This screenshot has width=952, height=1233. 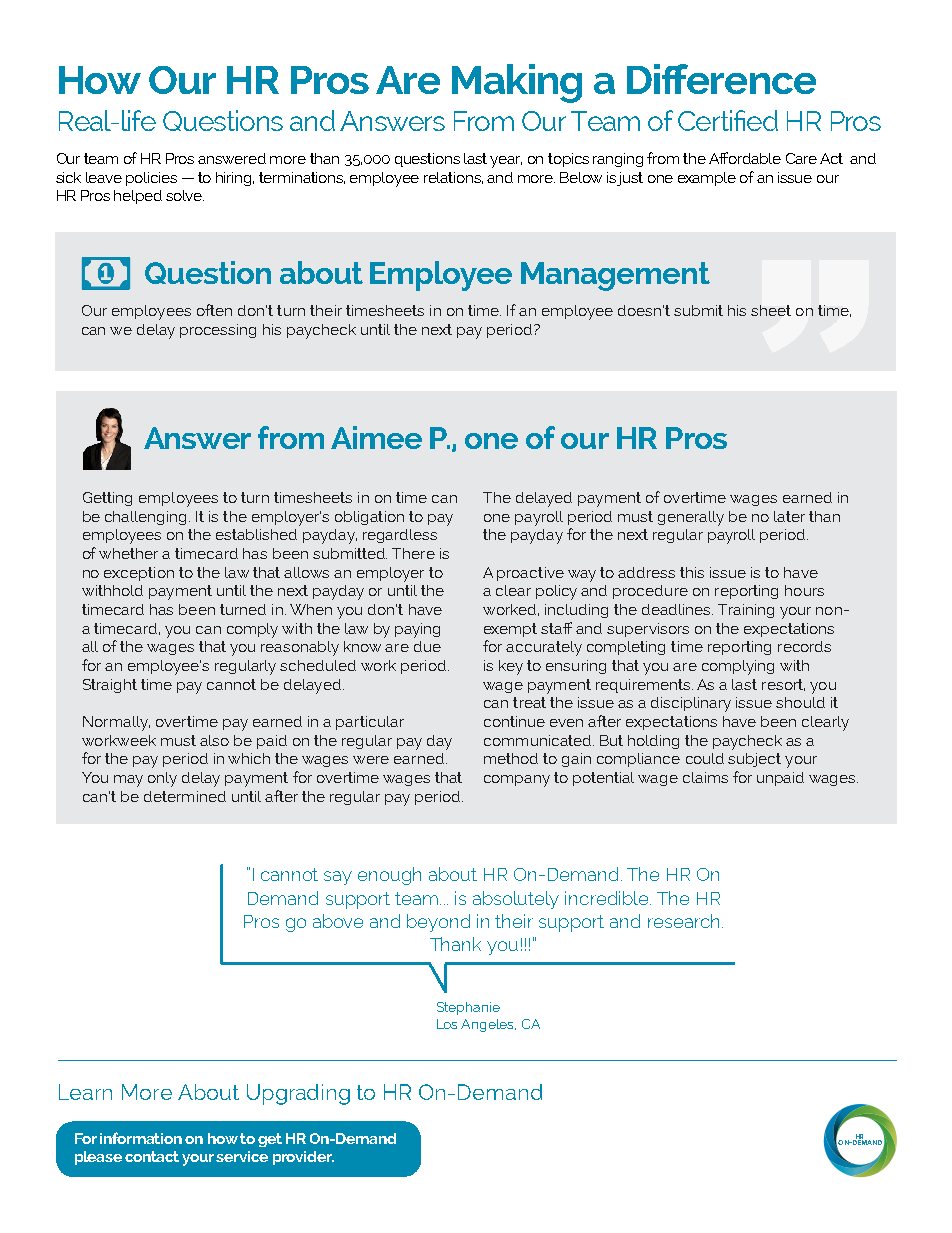 I want to click on information, so click(x=141, y=1138).
